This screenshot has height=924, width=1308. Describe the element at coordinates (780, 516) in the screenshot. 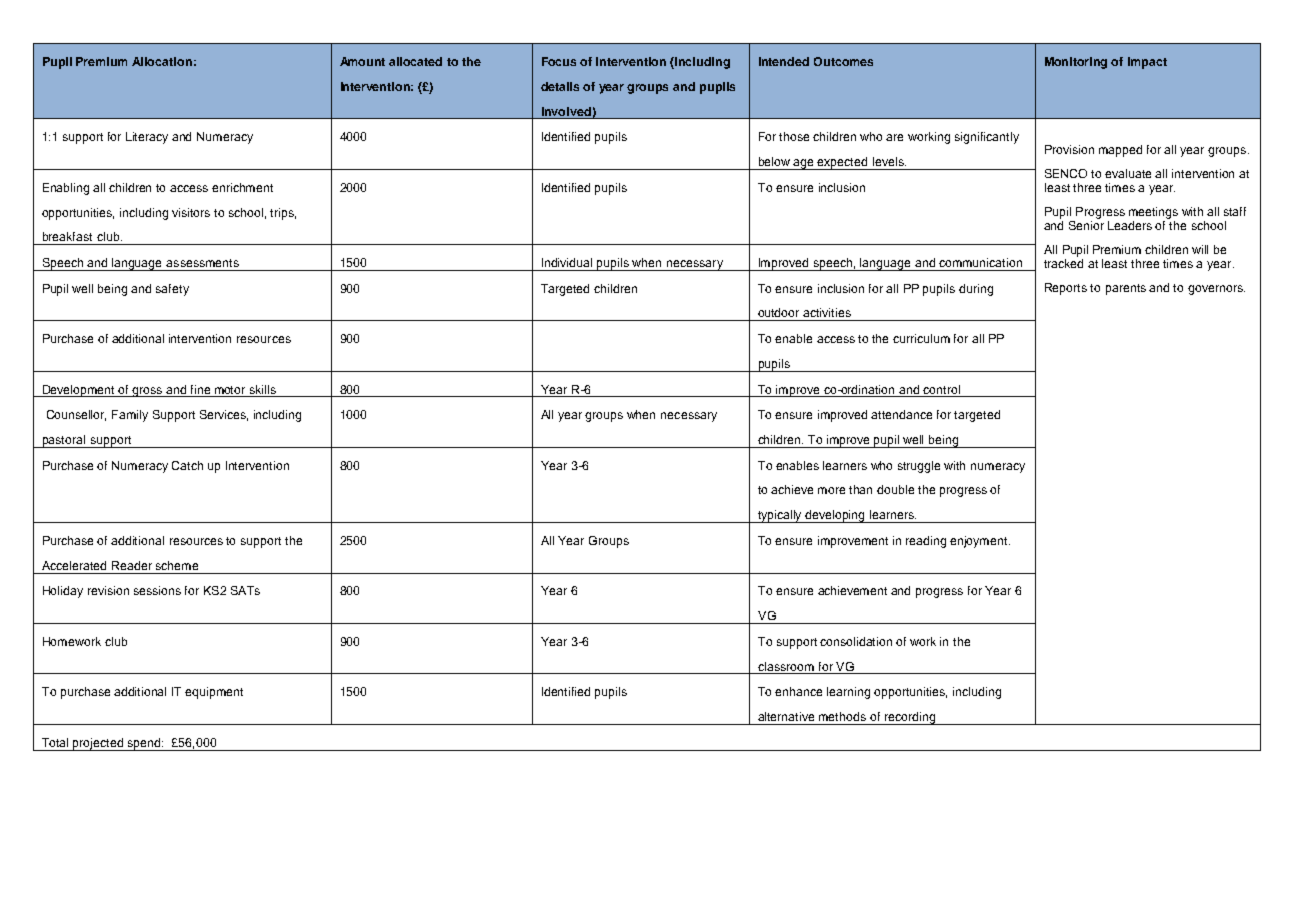

I see `typically` at that location.
